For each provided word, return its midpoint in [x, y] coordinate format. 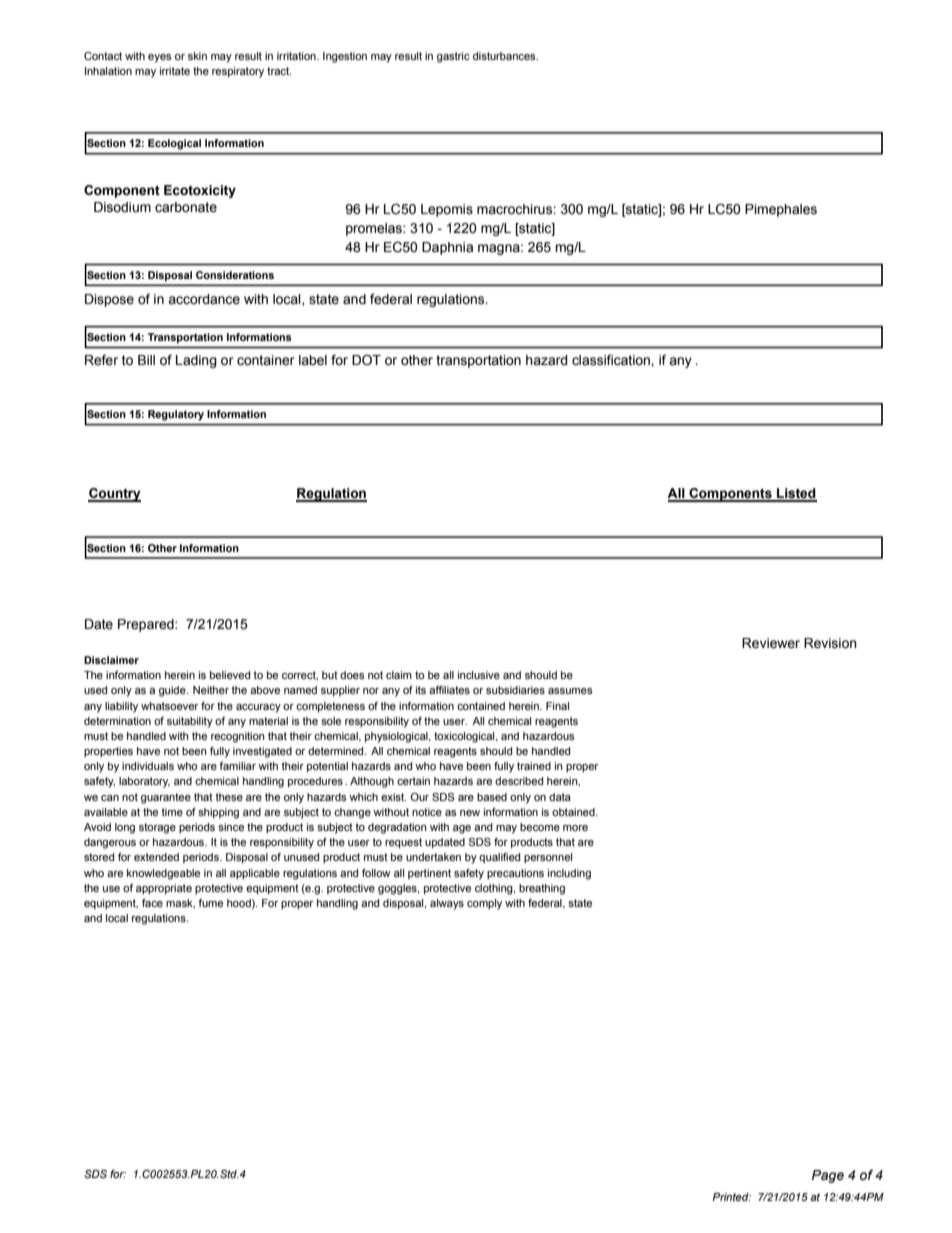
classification [612, 360]
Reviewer [771, 643]
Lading [196, 361]
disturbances [505, 56]
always [447, 904]
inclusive [479, 675]
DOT [366, 359]
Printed [731, 1197]
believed [230, 675]
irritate [175, 71]
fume [210, 903]
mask [180, 903]
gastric [453, 57]
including [569, 874]
